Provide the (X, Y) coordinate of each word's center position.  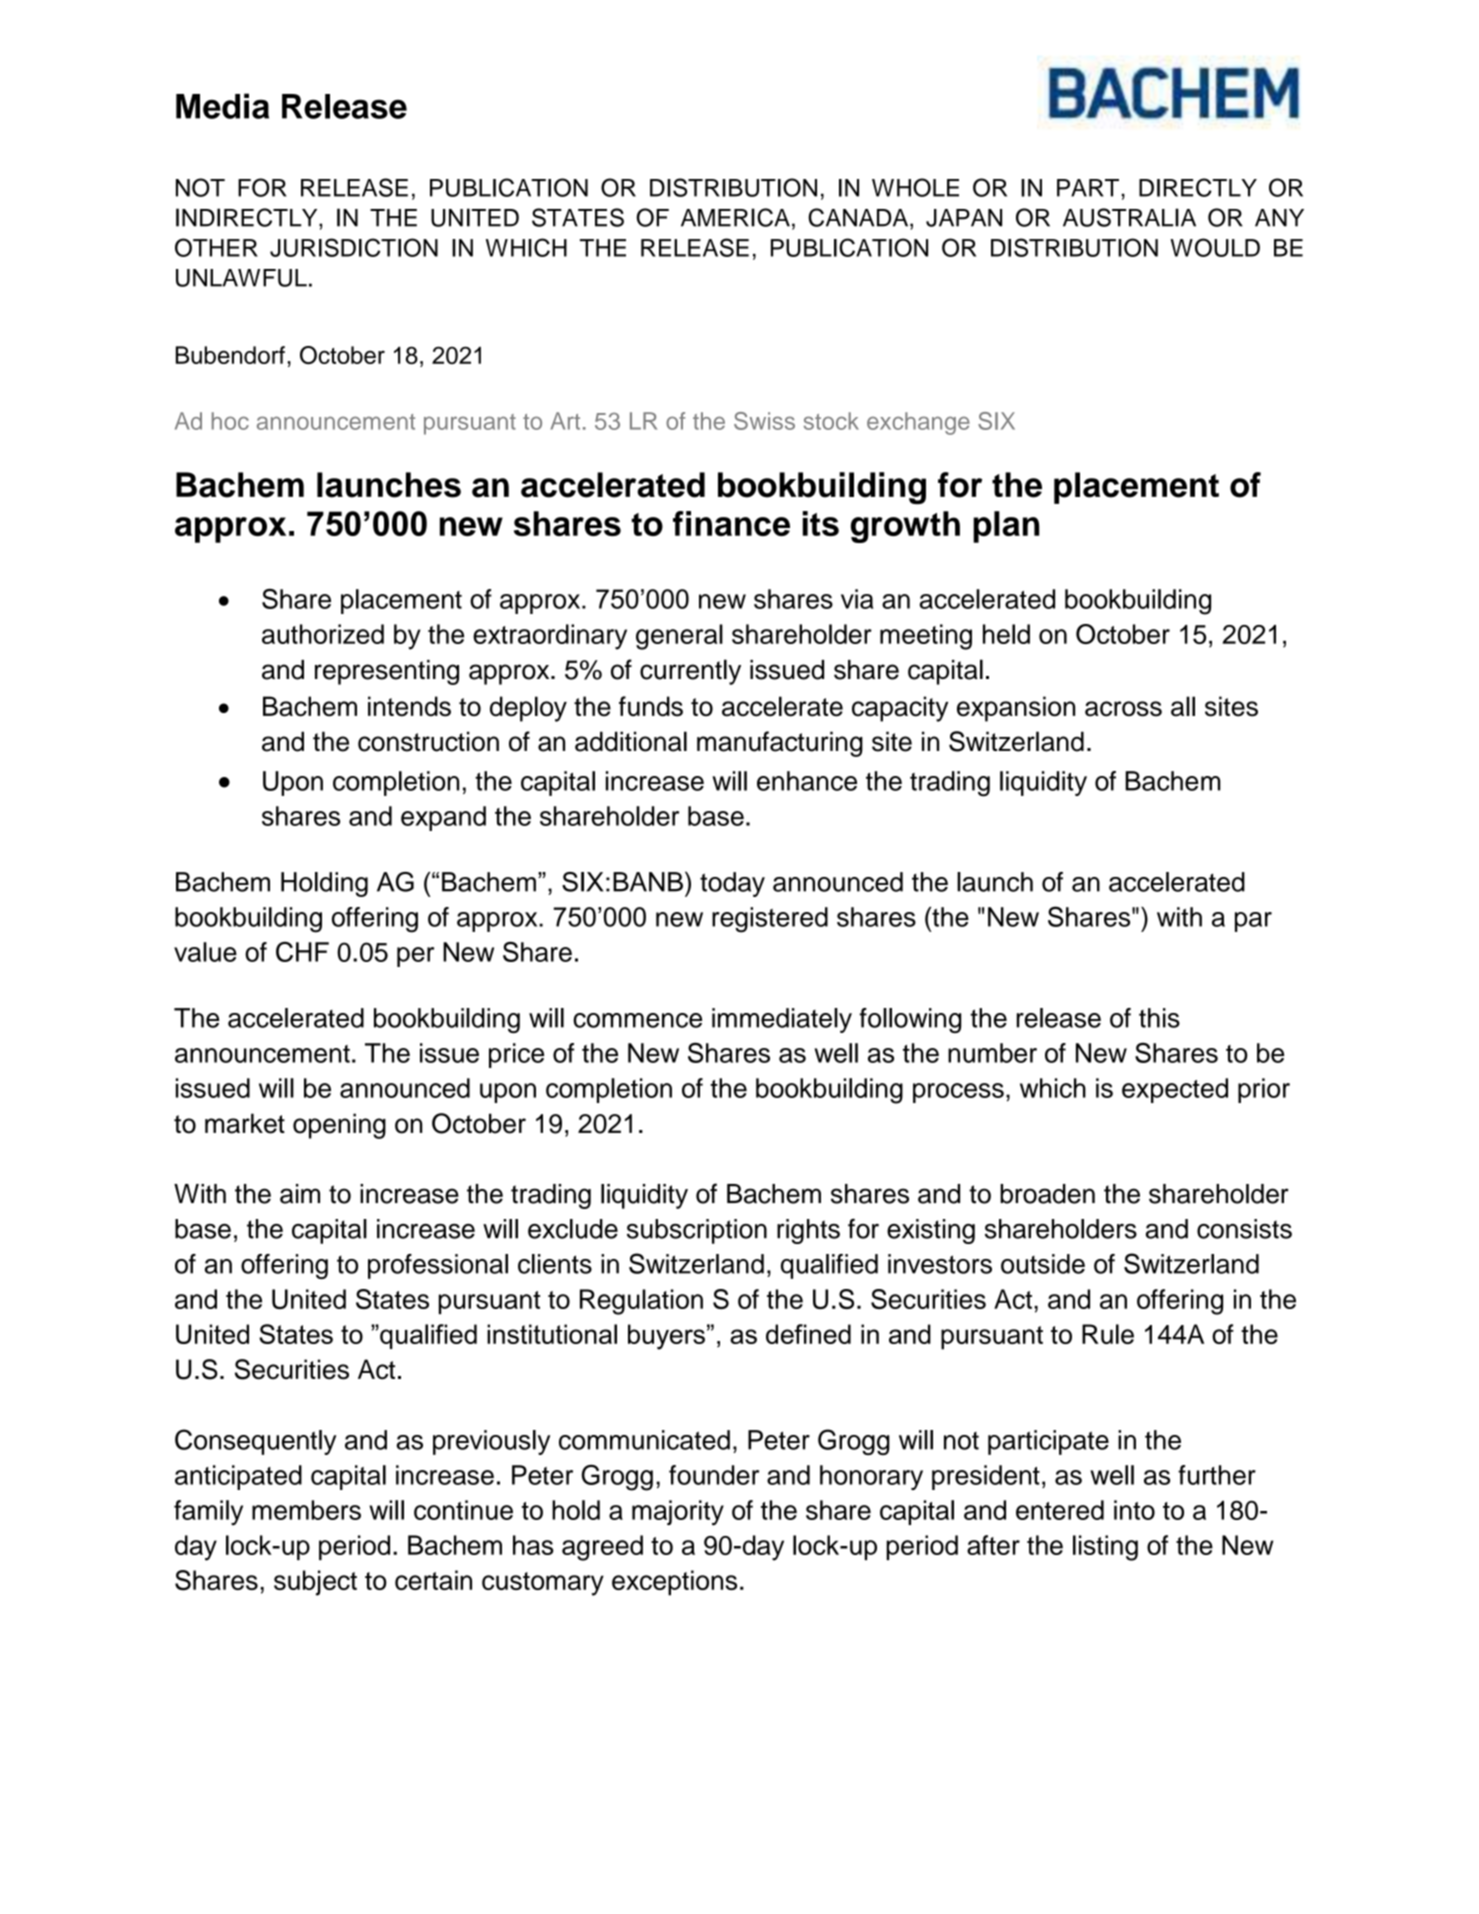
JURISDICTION (354, 247)
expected (1175, 1090)
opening (339, 1126)
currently (690, 672)
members (306, 1510)
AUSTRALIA (1129, 217)
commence (637, 1020)
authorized (323, 634)
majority (678, 1513)
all (1183, 706)
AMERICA (735, 217)
